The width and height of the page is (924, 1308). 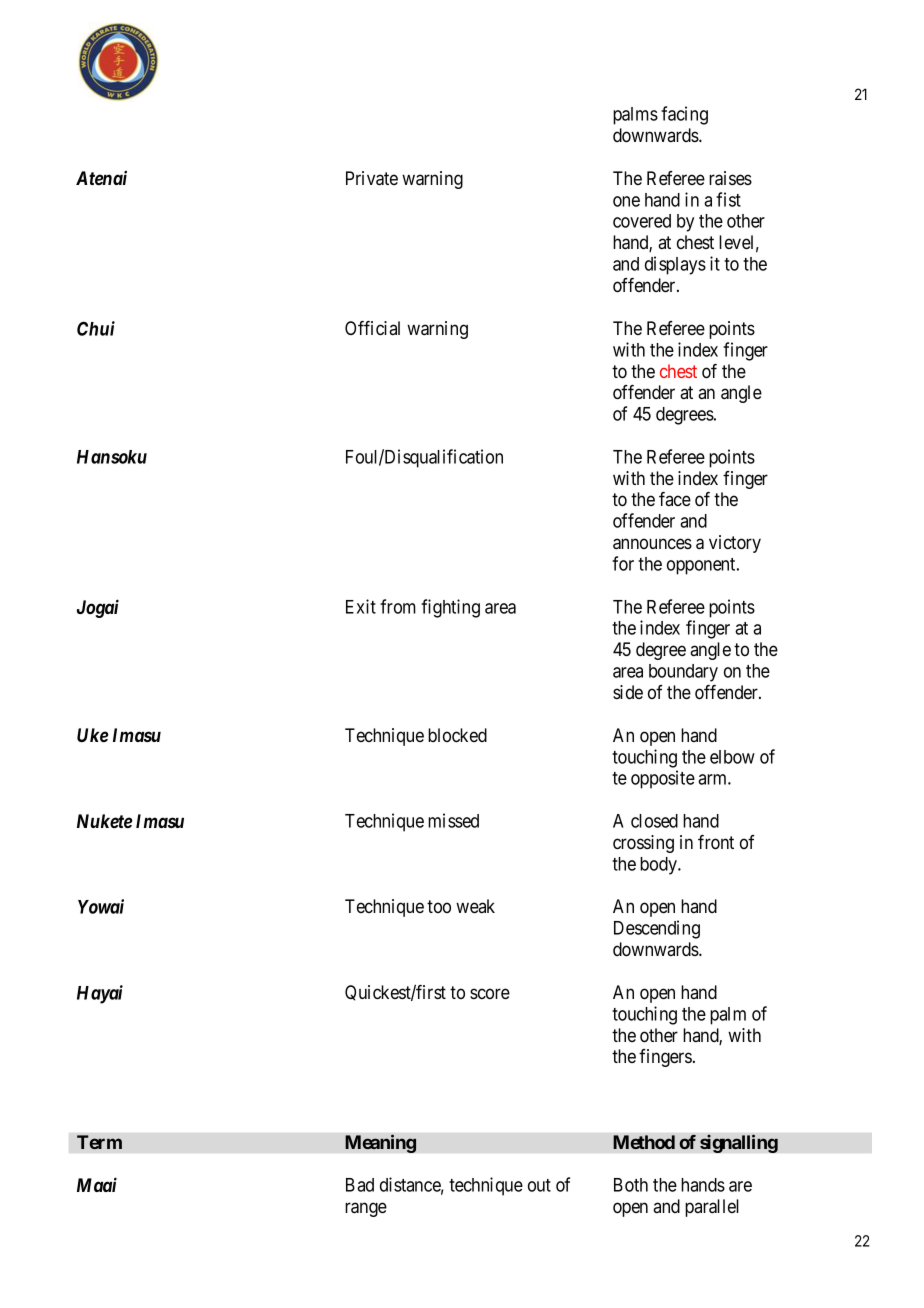 I want to click on facing, so click(x=684, y=115).
